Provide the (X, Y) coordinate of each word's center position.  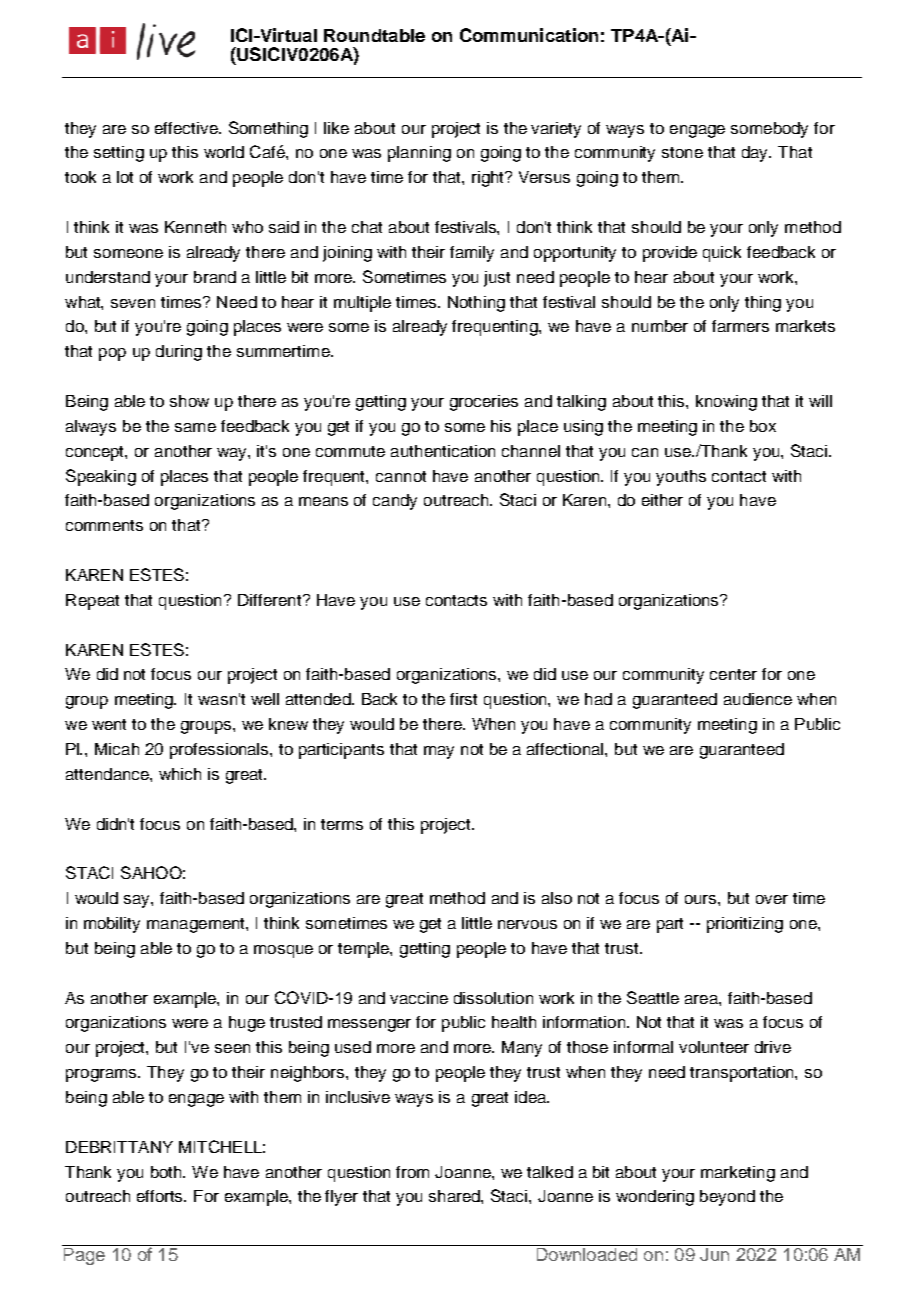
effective (187, 128)
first (463, 699)
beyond (727, 1198)
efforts (161, 1196)
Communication (529, 35)
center (733, 674)
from (412, 1172)
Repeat (92, 602)
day (756, 154)
